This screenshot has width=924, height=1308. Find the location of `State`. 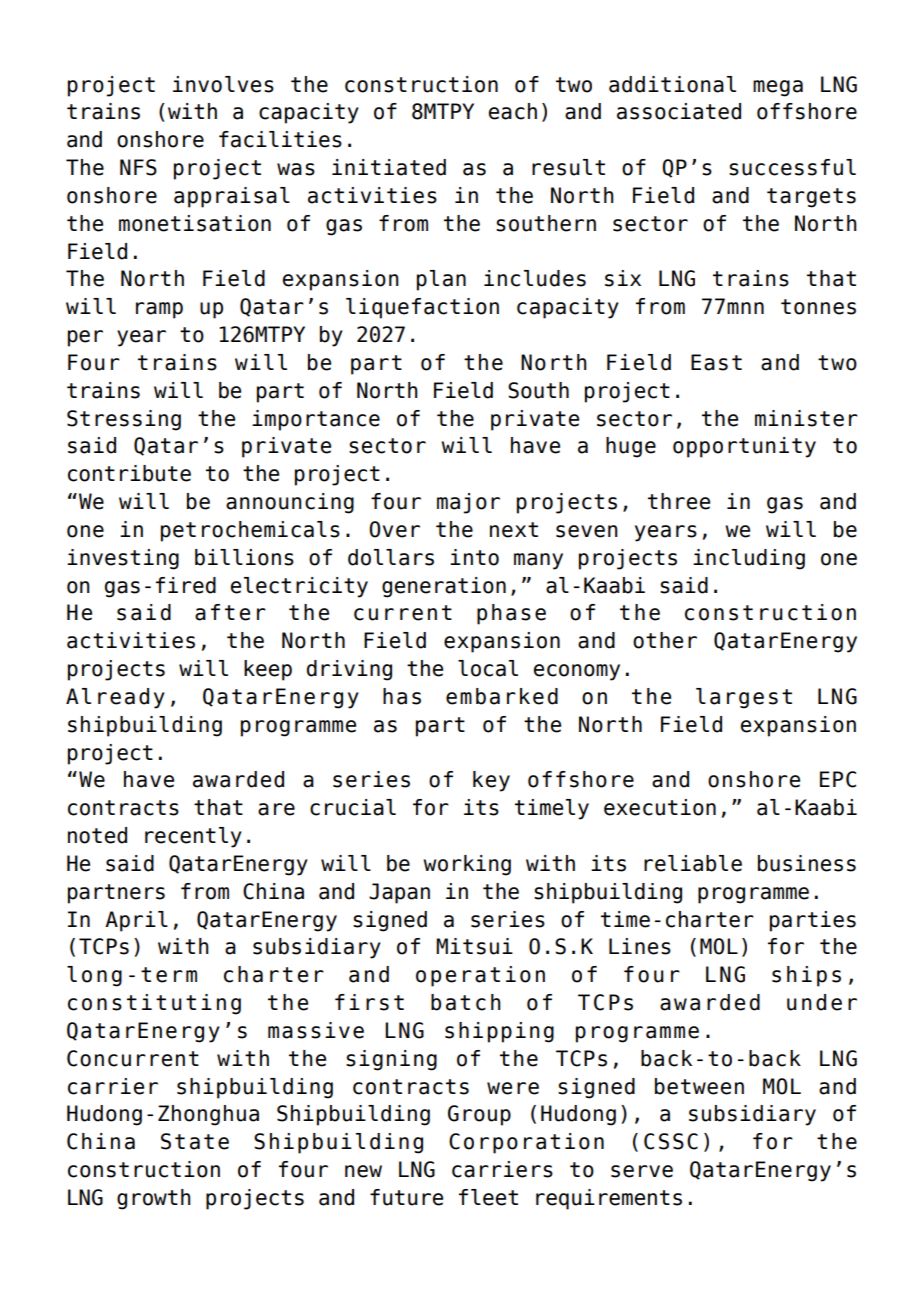

State is located at coordinates (195, 1141).
